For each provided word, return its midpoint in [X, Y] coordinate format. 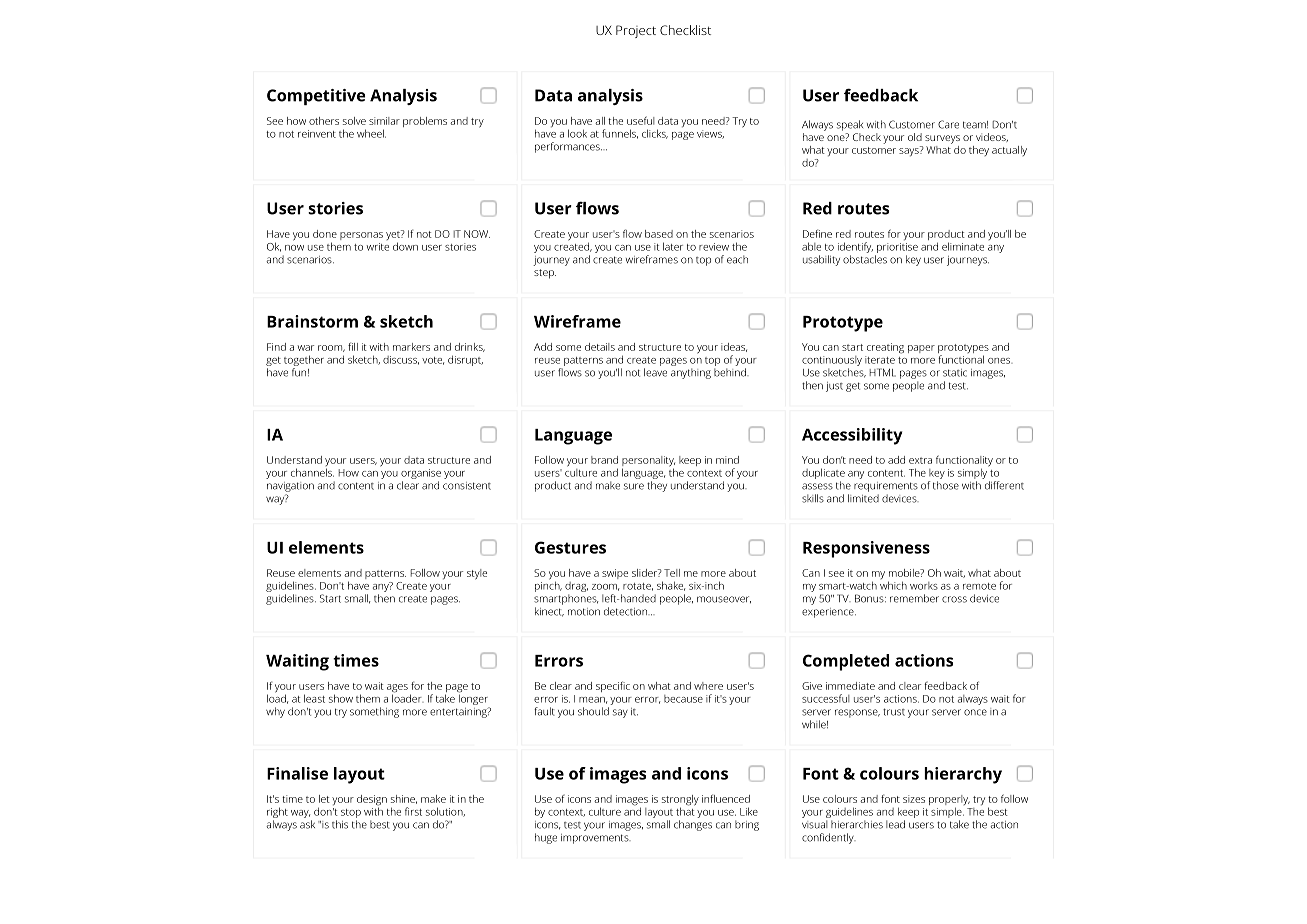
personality [648, 462]
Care [948, 124]
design [372, 801]
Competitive [316, 97]
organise [421, 474]
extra [920, 460]
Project [636, 31]
